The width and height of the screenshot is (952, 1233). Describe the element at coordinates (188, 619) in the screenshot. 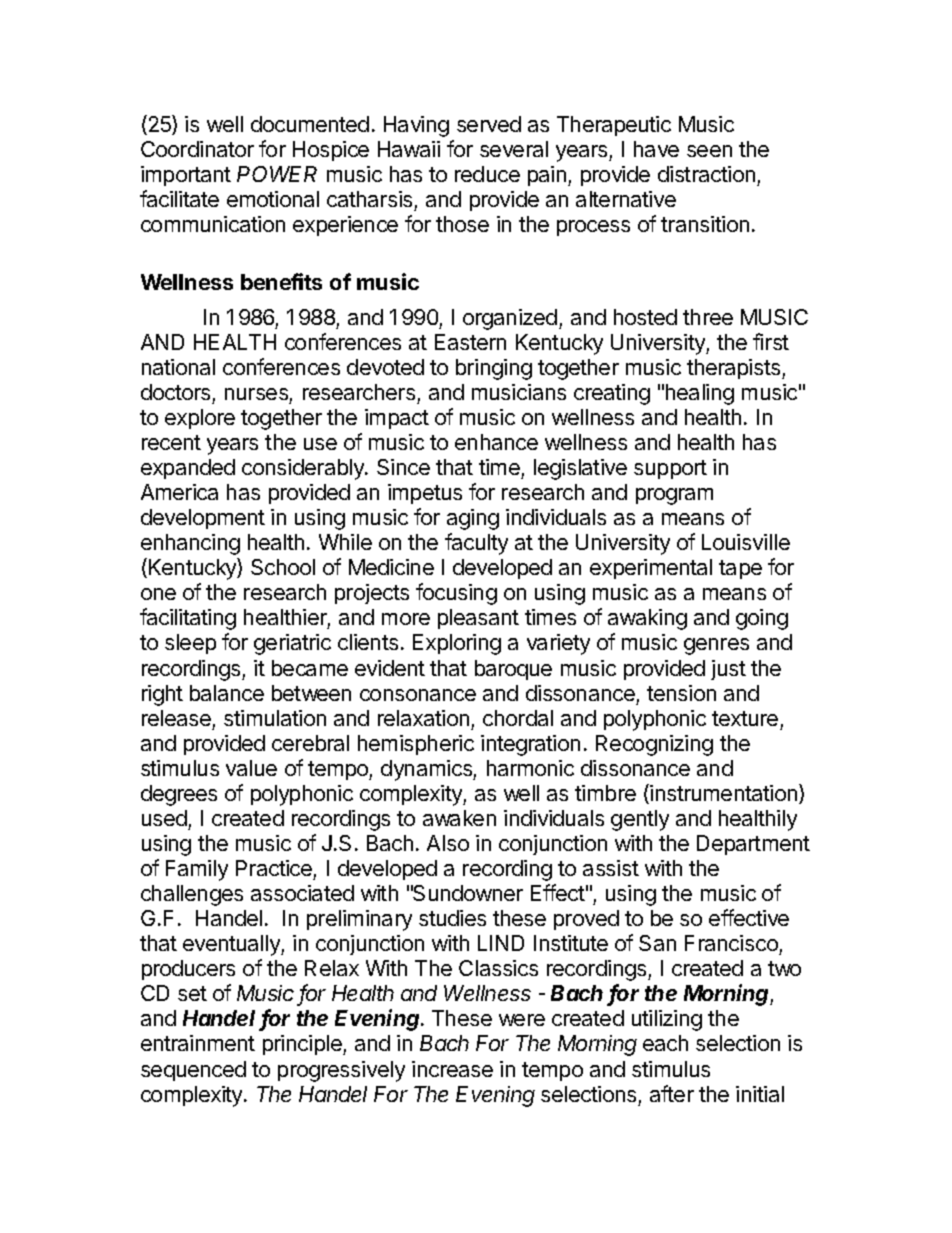

I see `facilitating` at that location.
